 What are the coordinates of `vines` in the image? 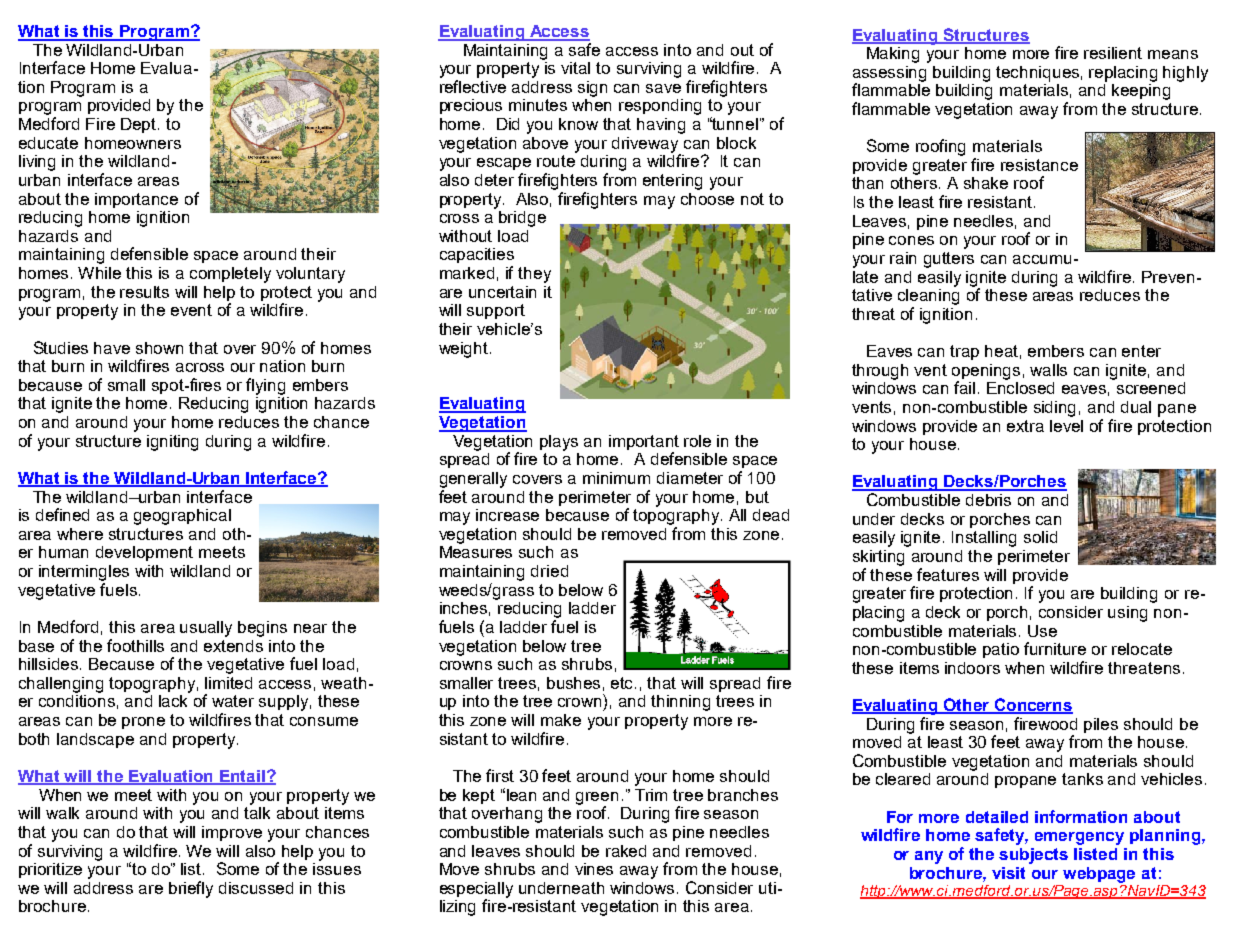 It's located at (594, 869).
